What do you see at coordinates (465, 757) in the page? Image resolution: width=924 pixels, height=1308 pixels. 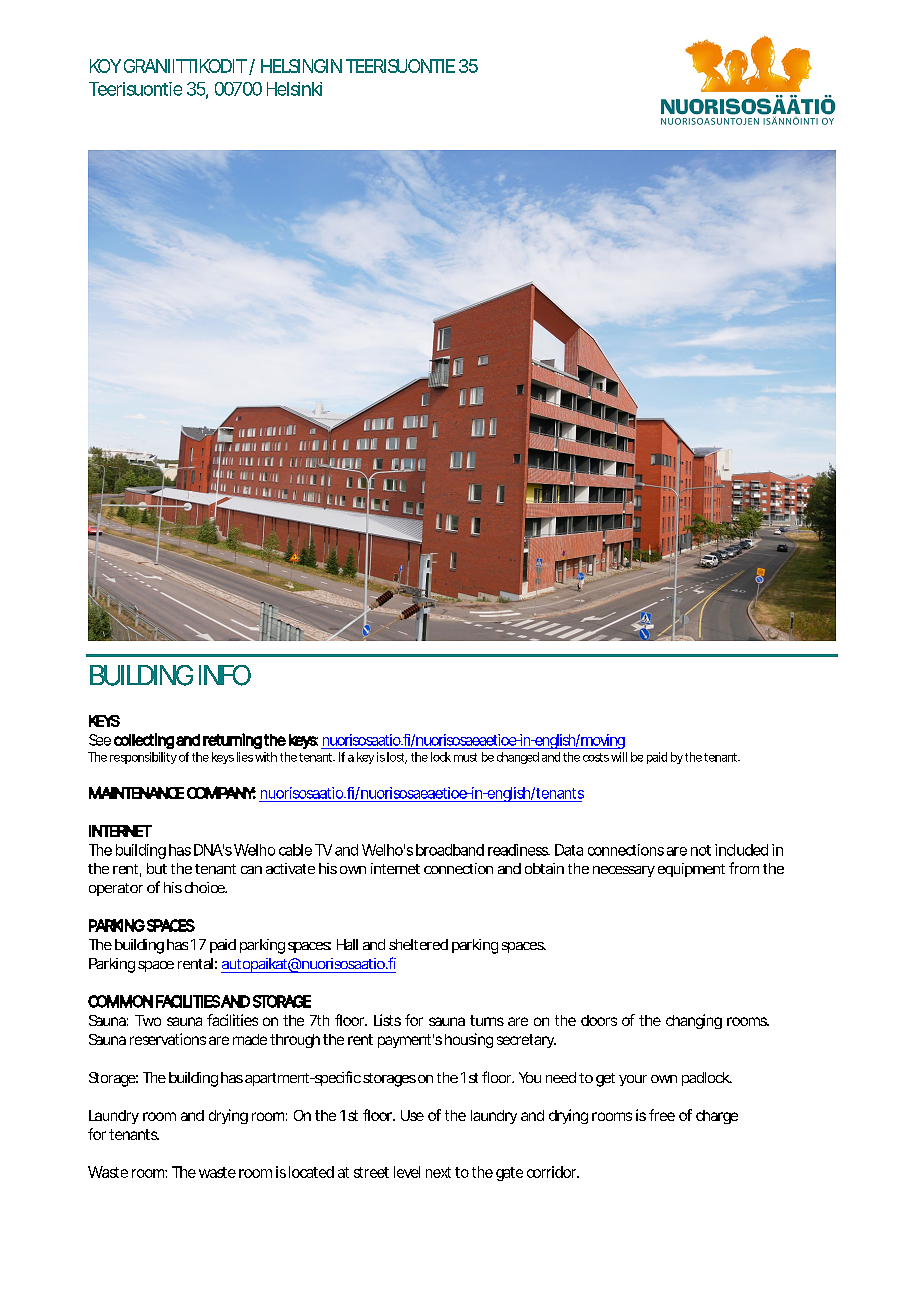 I see `must` at bounding box center [465, 757].
